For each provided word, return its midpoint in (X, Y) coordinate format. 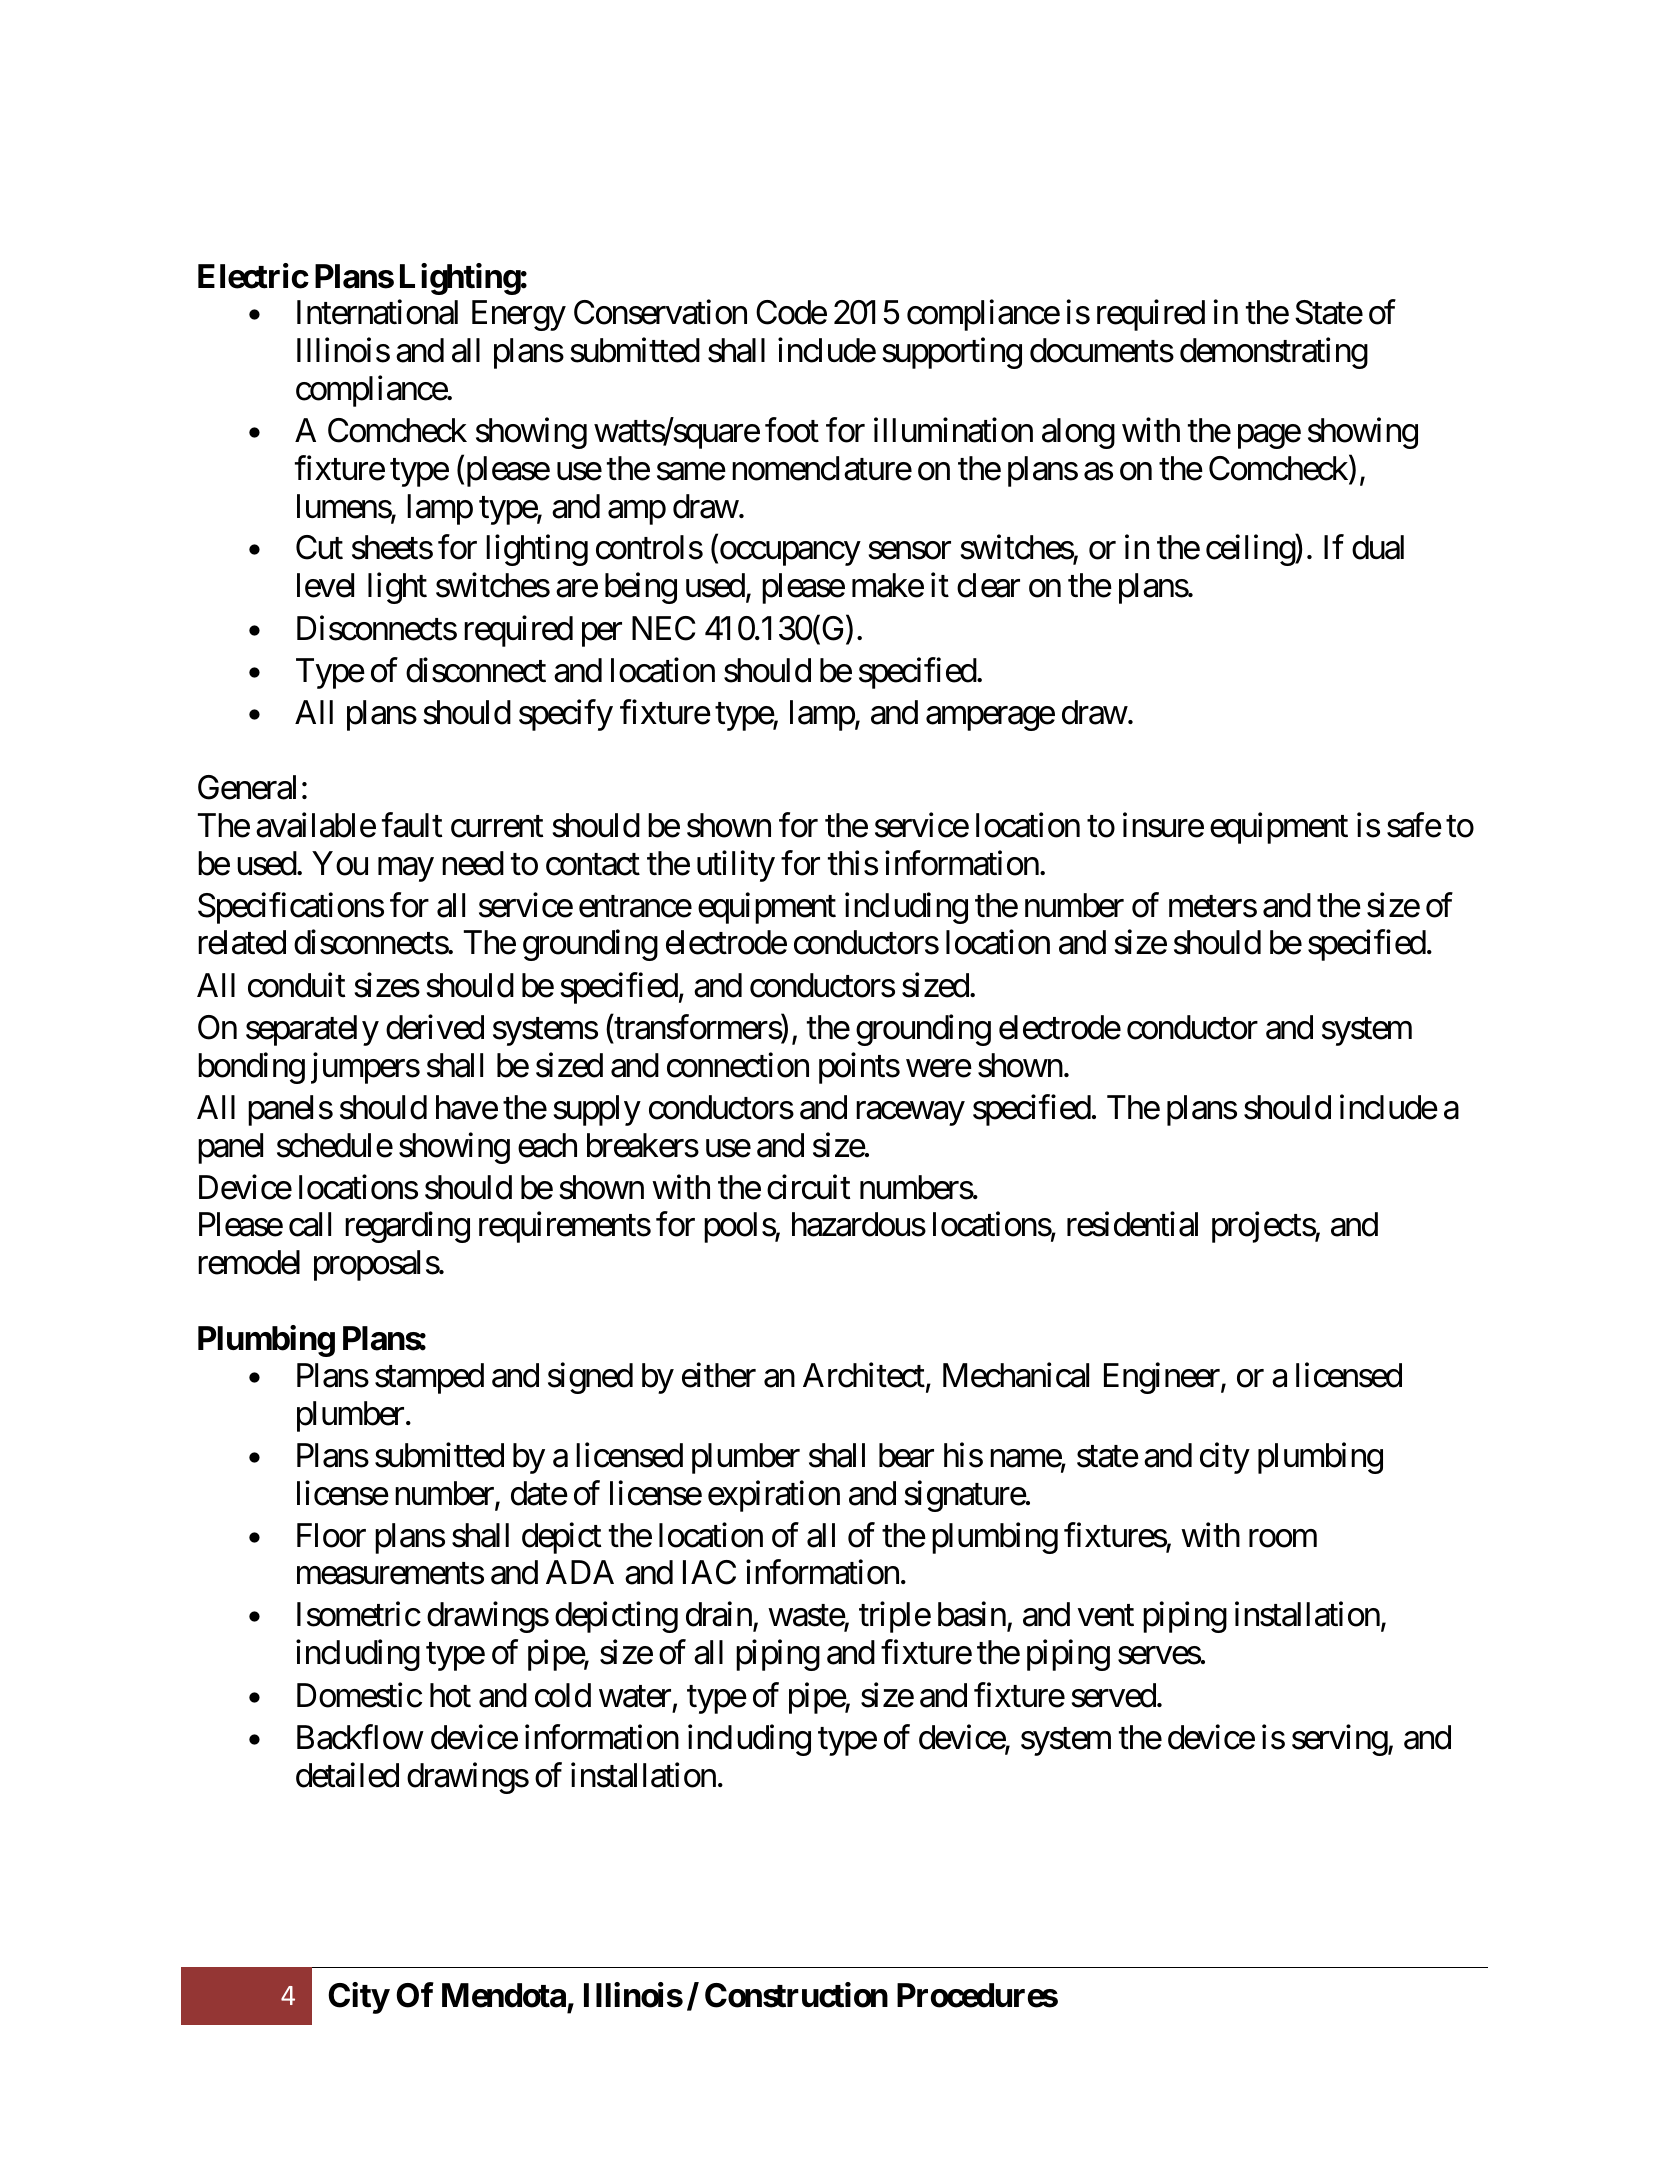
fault (412, 825)
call (310, 1224)
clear (988, 585)
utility (736, 866)
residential (1132, 1224)
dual (1378, 547)
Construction (796, 1995)
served (1113, 1695)
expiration (774, 1496)
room (1283, 1538)
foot (792, 430)
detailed (347, 1775)
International (377, 312)
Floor (331, 1535)
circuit (808, 1187)
